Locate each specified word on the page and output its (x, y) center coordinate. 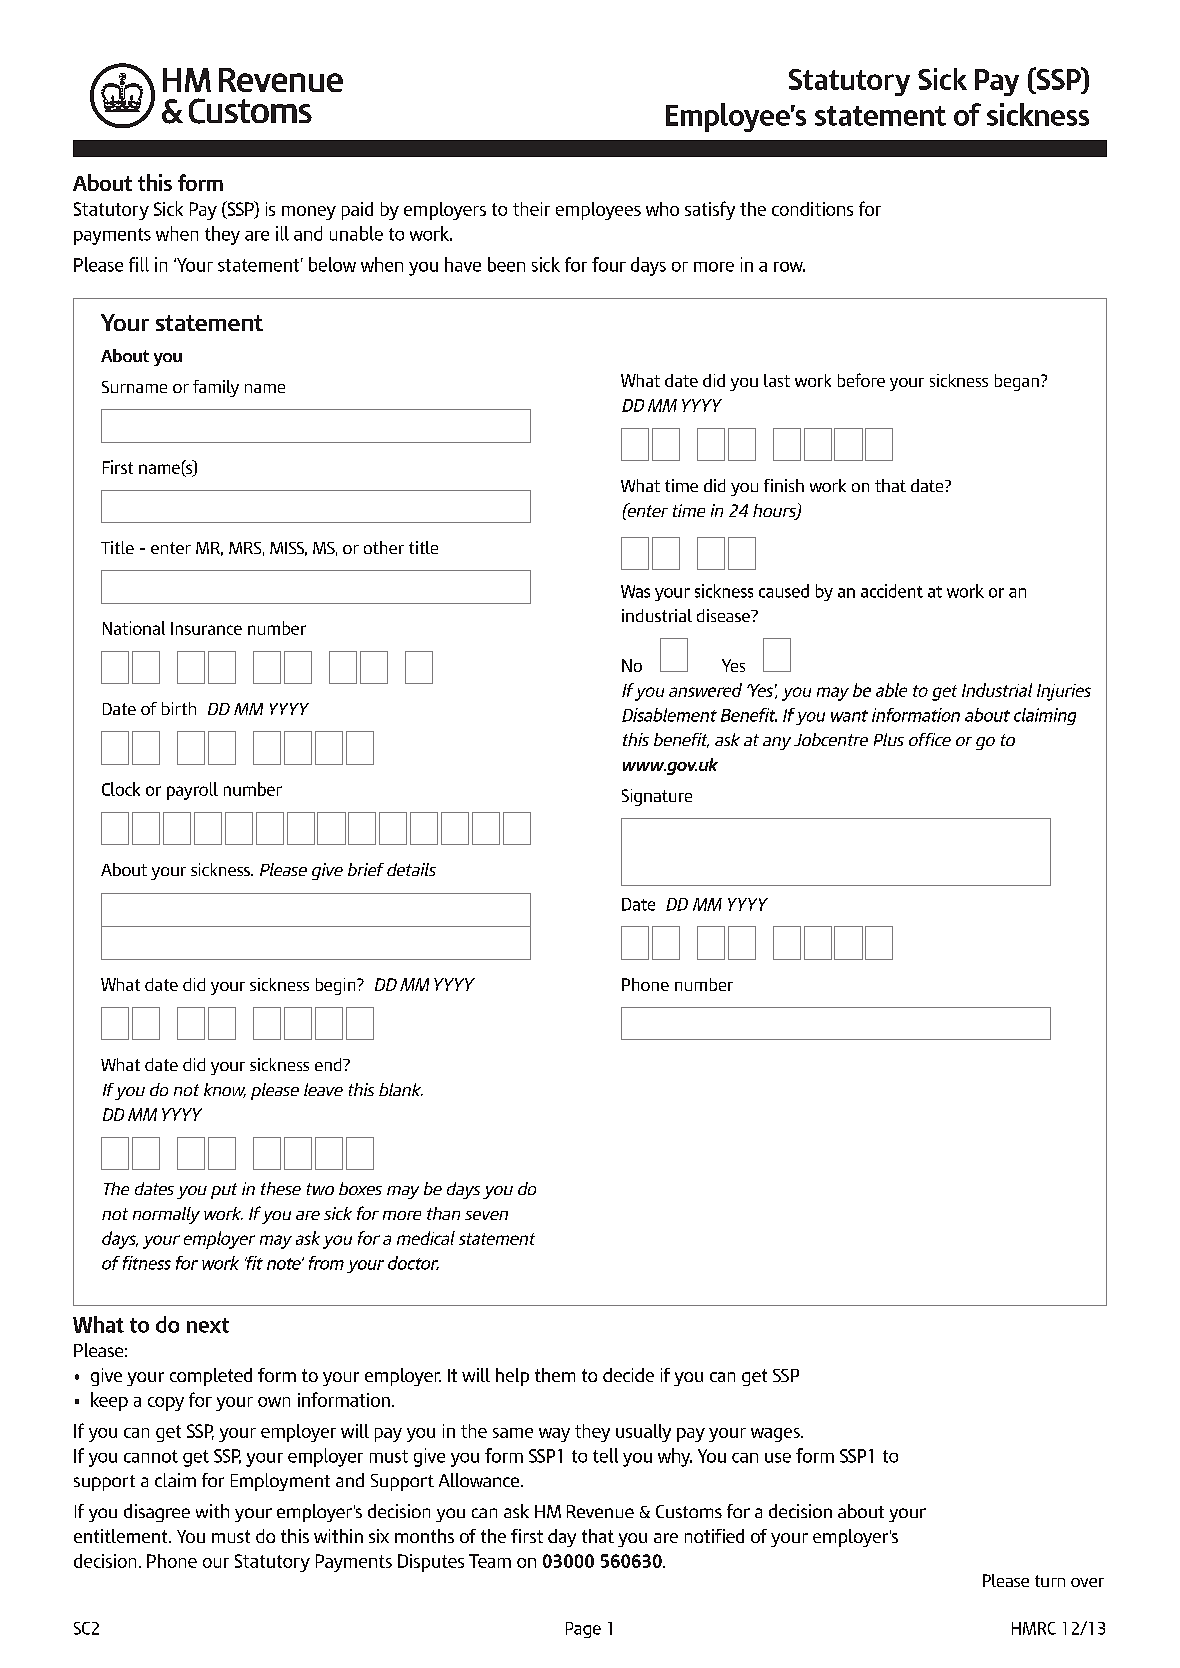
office (930, 739)
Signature (657, 797)
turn (1050, 1581)
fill (139, 264)
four (609, 264)
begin (337, 986)
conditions (812, 209)
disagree (157, 1513)
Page (583, 1630)
